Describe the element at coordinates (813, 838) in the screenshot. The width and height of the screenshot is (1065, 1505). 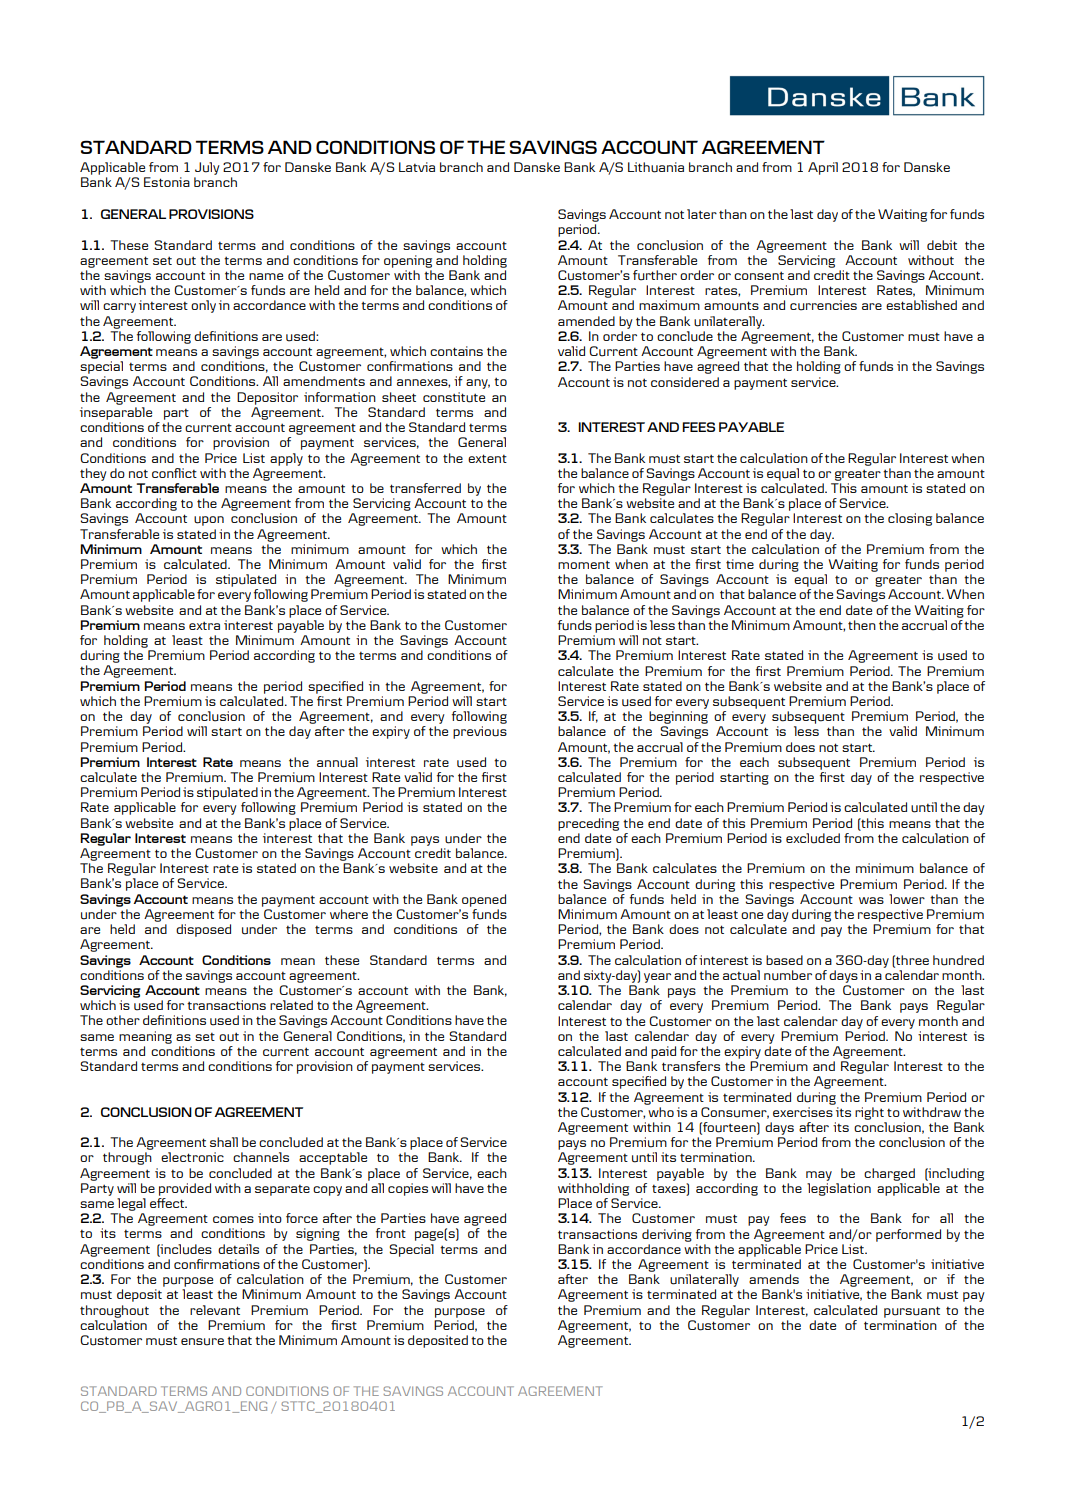
I see `excluded` at that location.
